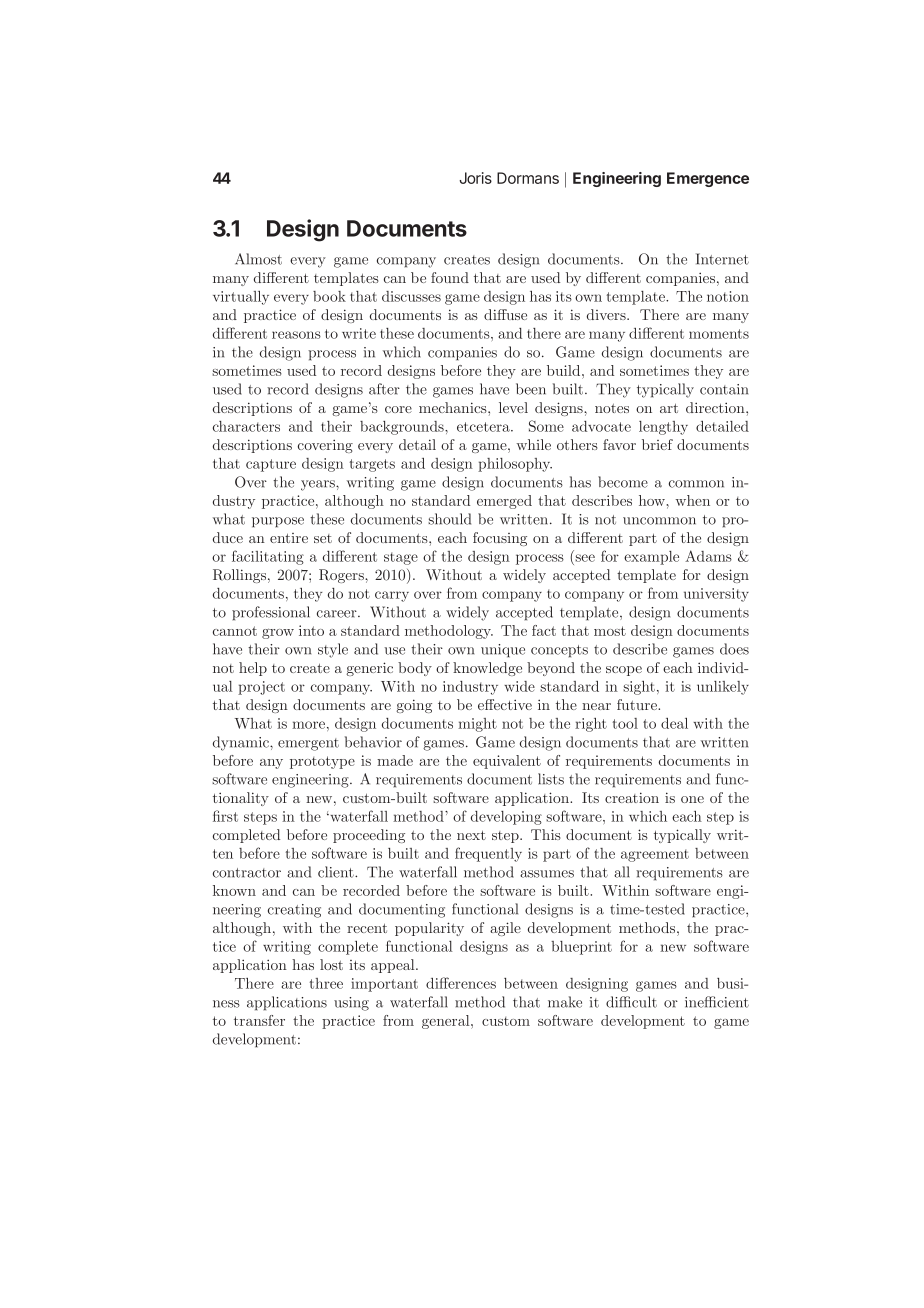 Image resolution: width=924 pixels, height=1308 pixels. What do you see at coordinates (639, 688) in the screenshot?
I see `sight` at bounding box center [639, 688].
